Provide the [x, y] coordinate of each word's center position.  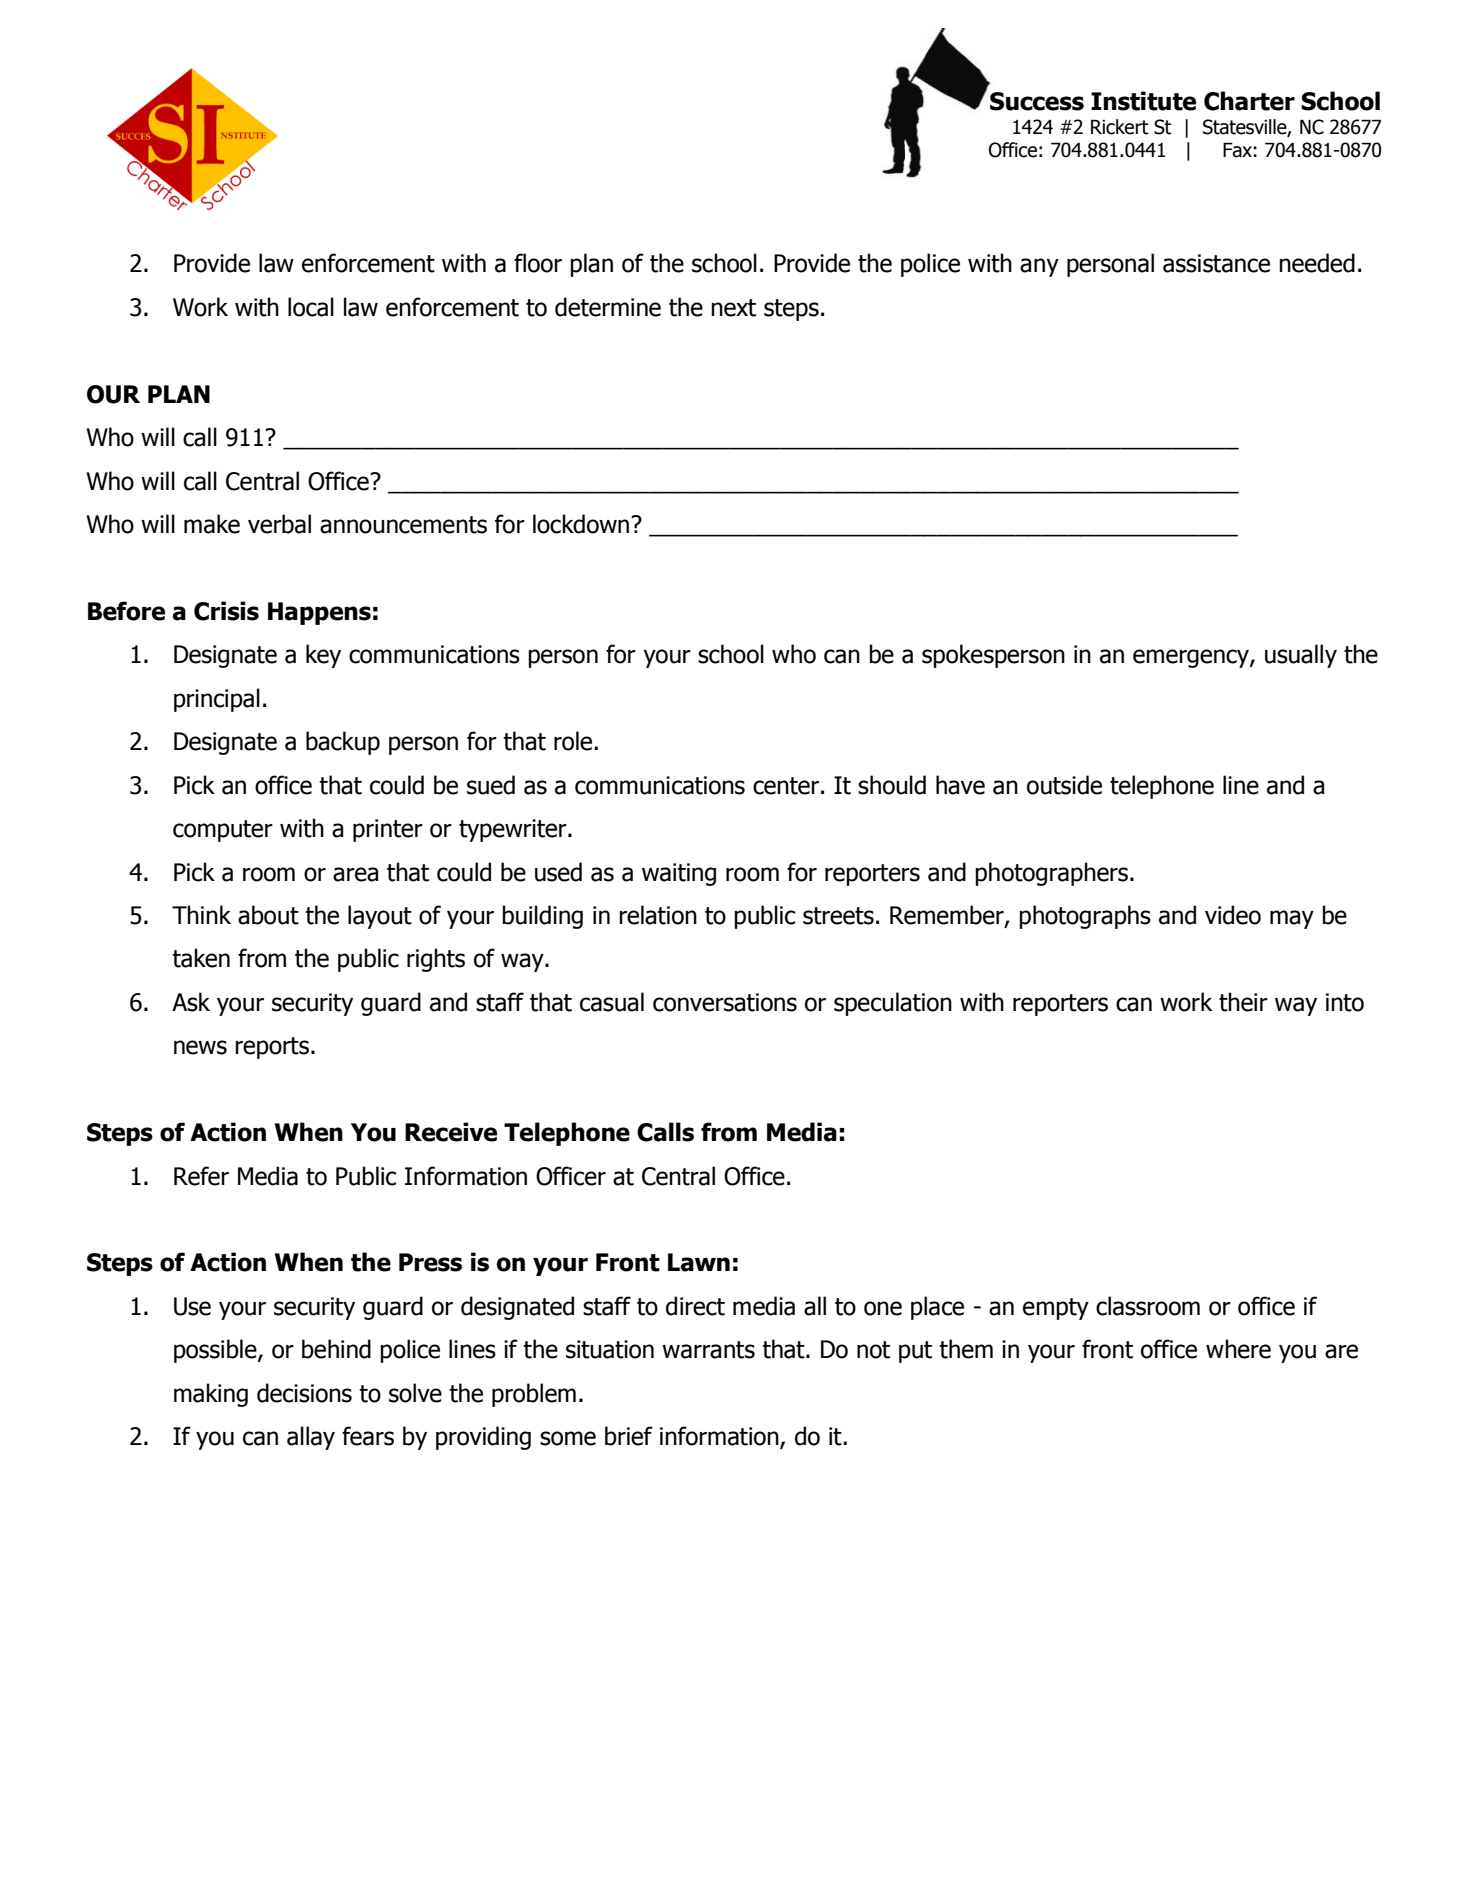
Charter [1249, 101]
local [311, 307]
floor [538, 263]
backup [343, 743]
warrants [708, 1350]
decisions [304, 1393]
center [786, 786]
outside [1064, 785]
